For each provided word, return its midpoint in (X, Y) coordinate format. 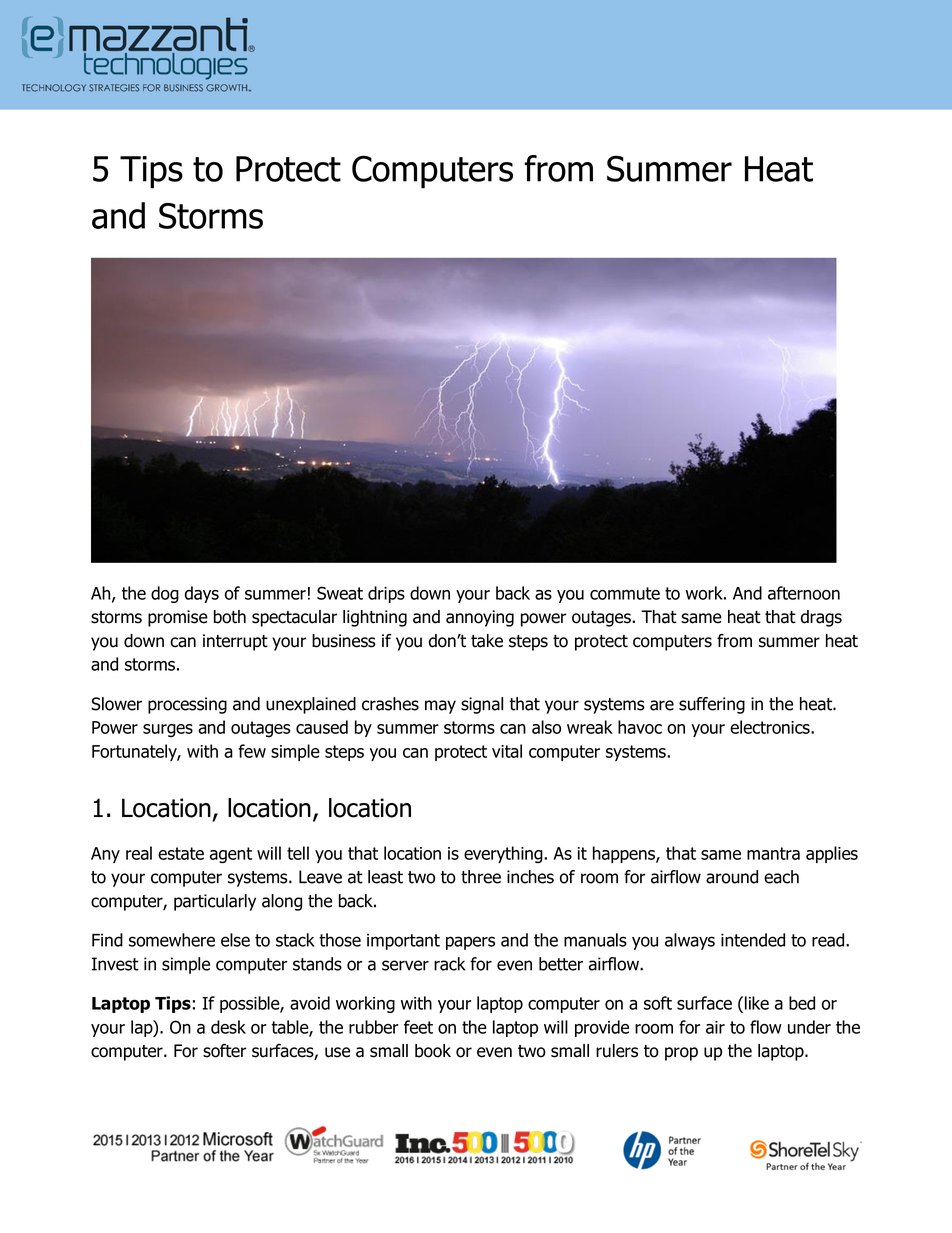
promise (178, 618)
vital (507, 751)
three (481, 877)
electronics (771, 727)
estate (181, 853)
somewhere (172, 940)
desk (228, 1027)
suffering (712, 705)
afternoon (804, 593)
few (252, 751)
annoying (480, 618)
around (732, 877)
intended (753, 940)
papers (470, 943)
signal (482, 705)
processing (187, 705)
